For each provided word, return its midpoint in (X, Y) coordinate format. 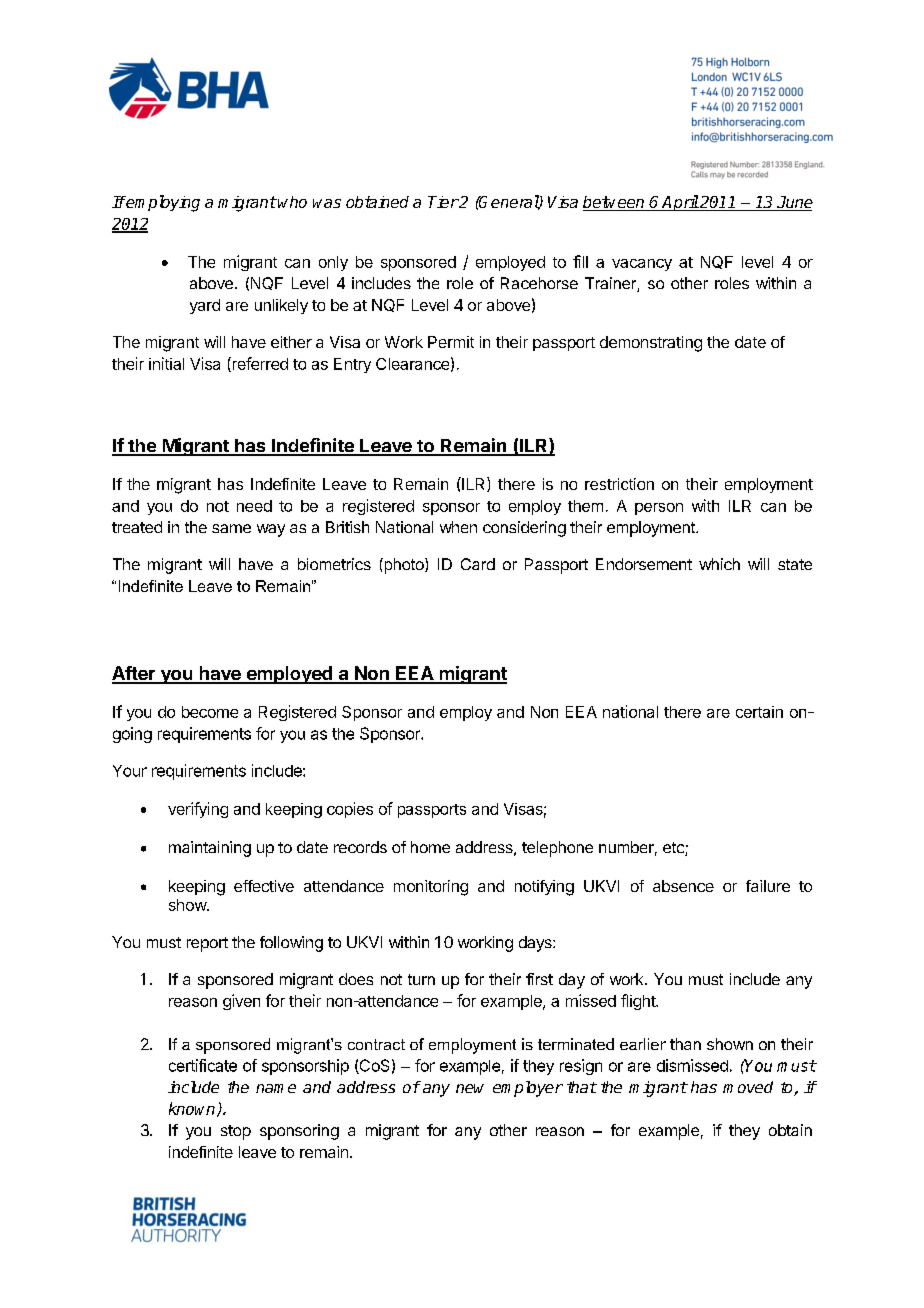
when (458, 527)
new (470, 1088)
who (292, 202)
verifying (198, 810)
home (430, 847)
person (659, 509)
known (193, 1109)
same (231, 528)
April (679, 203)
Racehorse (539, 283)
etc (674, 849)
